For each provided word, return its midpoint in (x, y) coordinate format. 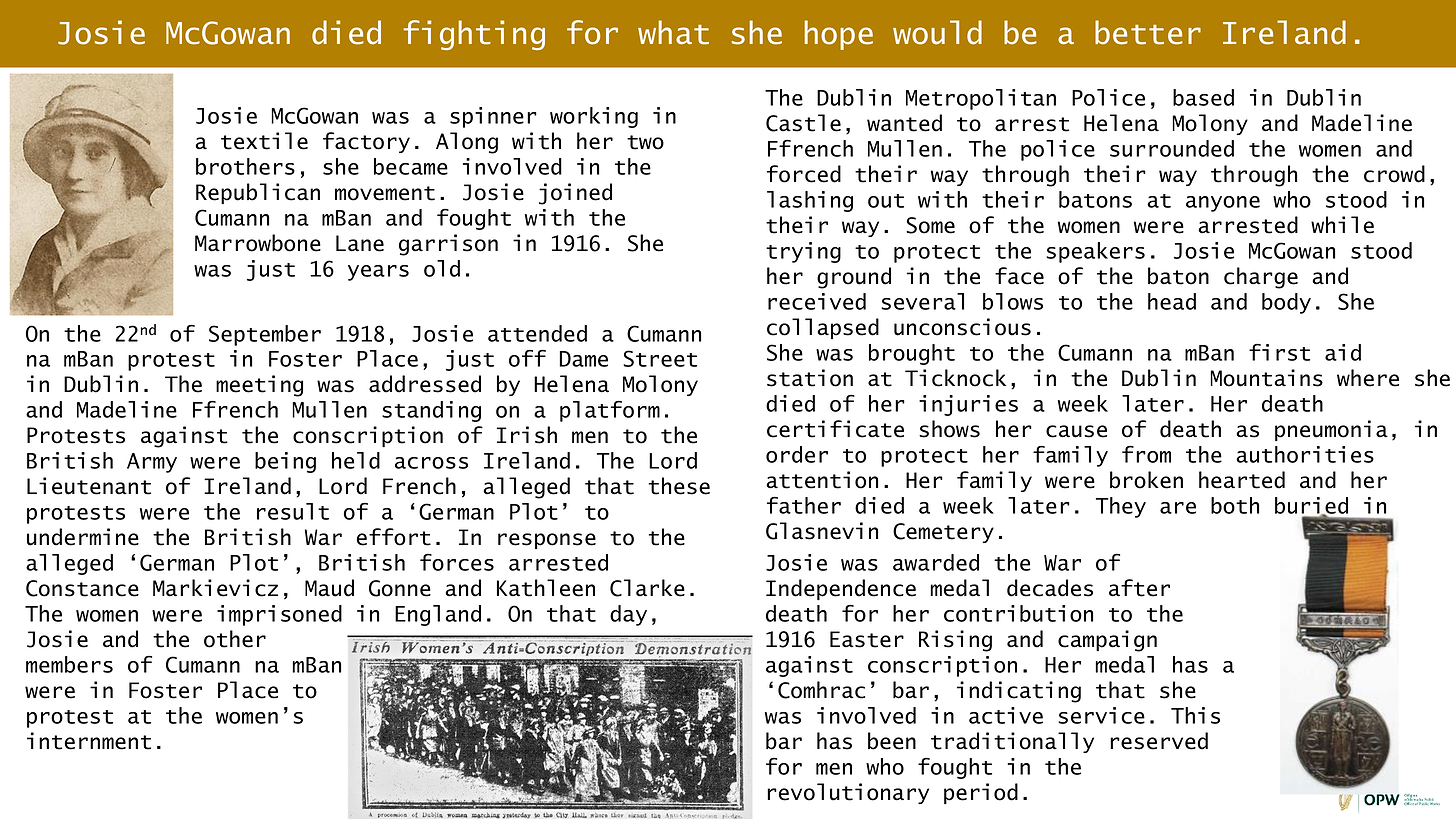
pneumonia (1331, 430)
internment (89, 741)
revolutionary (848, 793)
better (1148, 32)
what (673, 32)
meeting (259, 386)
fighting (474, 35)
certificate (835, 429)
